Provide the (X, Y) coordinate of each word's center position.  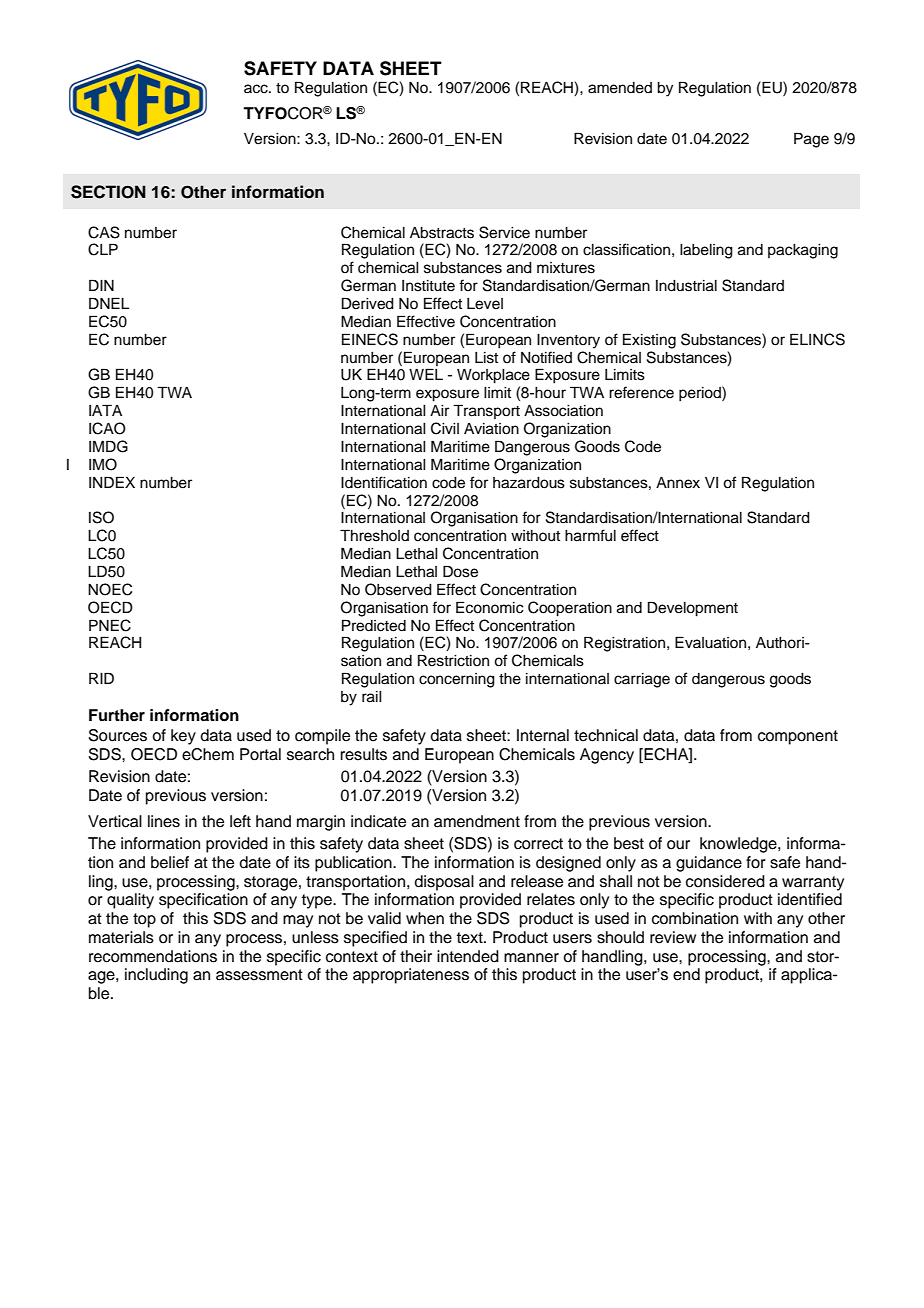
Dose (460, 571)
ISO (101, 517)
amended (620, 88)
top (144, 920)
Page (811, 140)
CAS (104, 232)
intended (468, 956)
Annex (678, 483)
